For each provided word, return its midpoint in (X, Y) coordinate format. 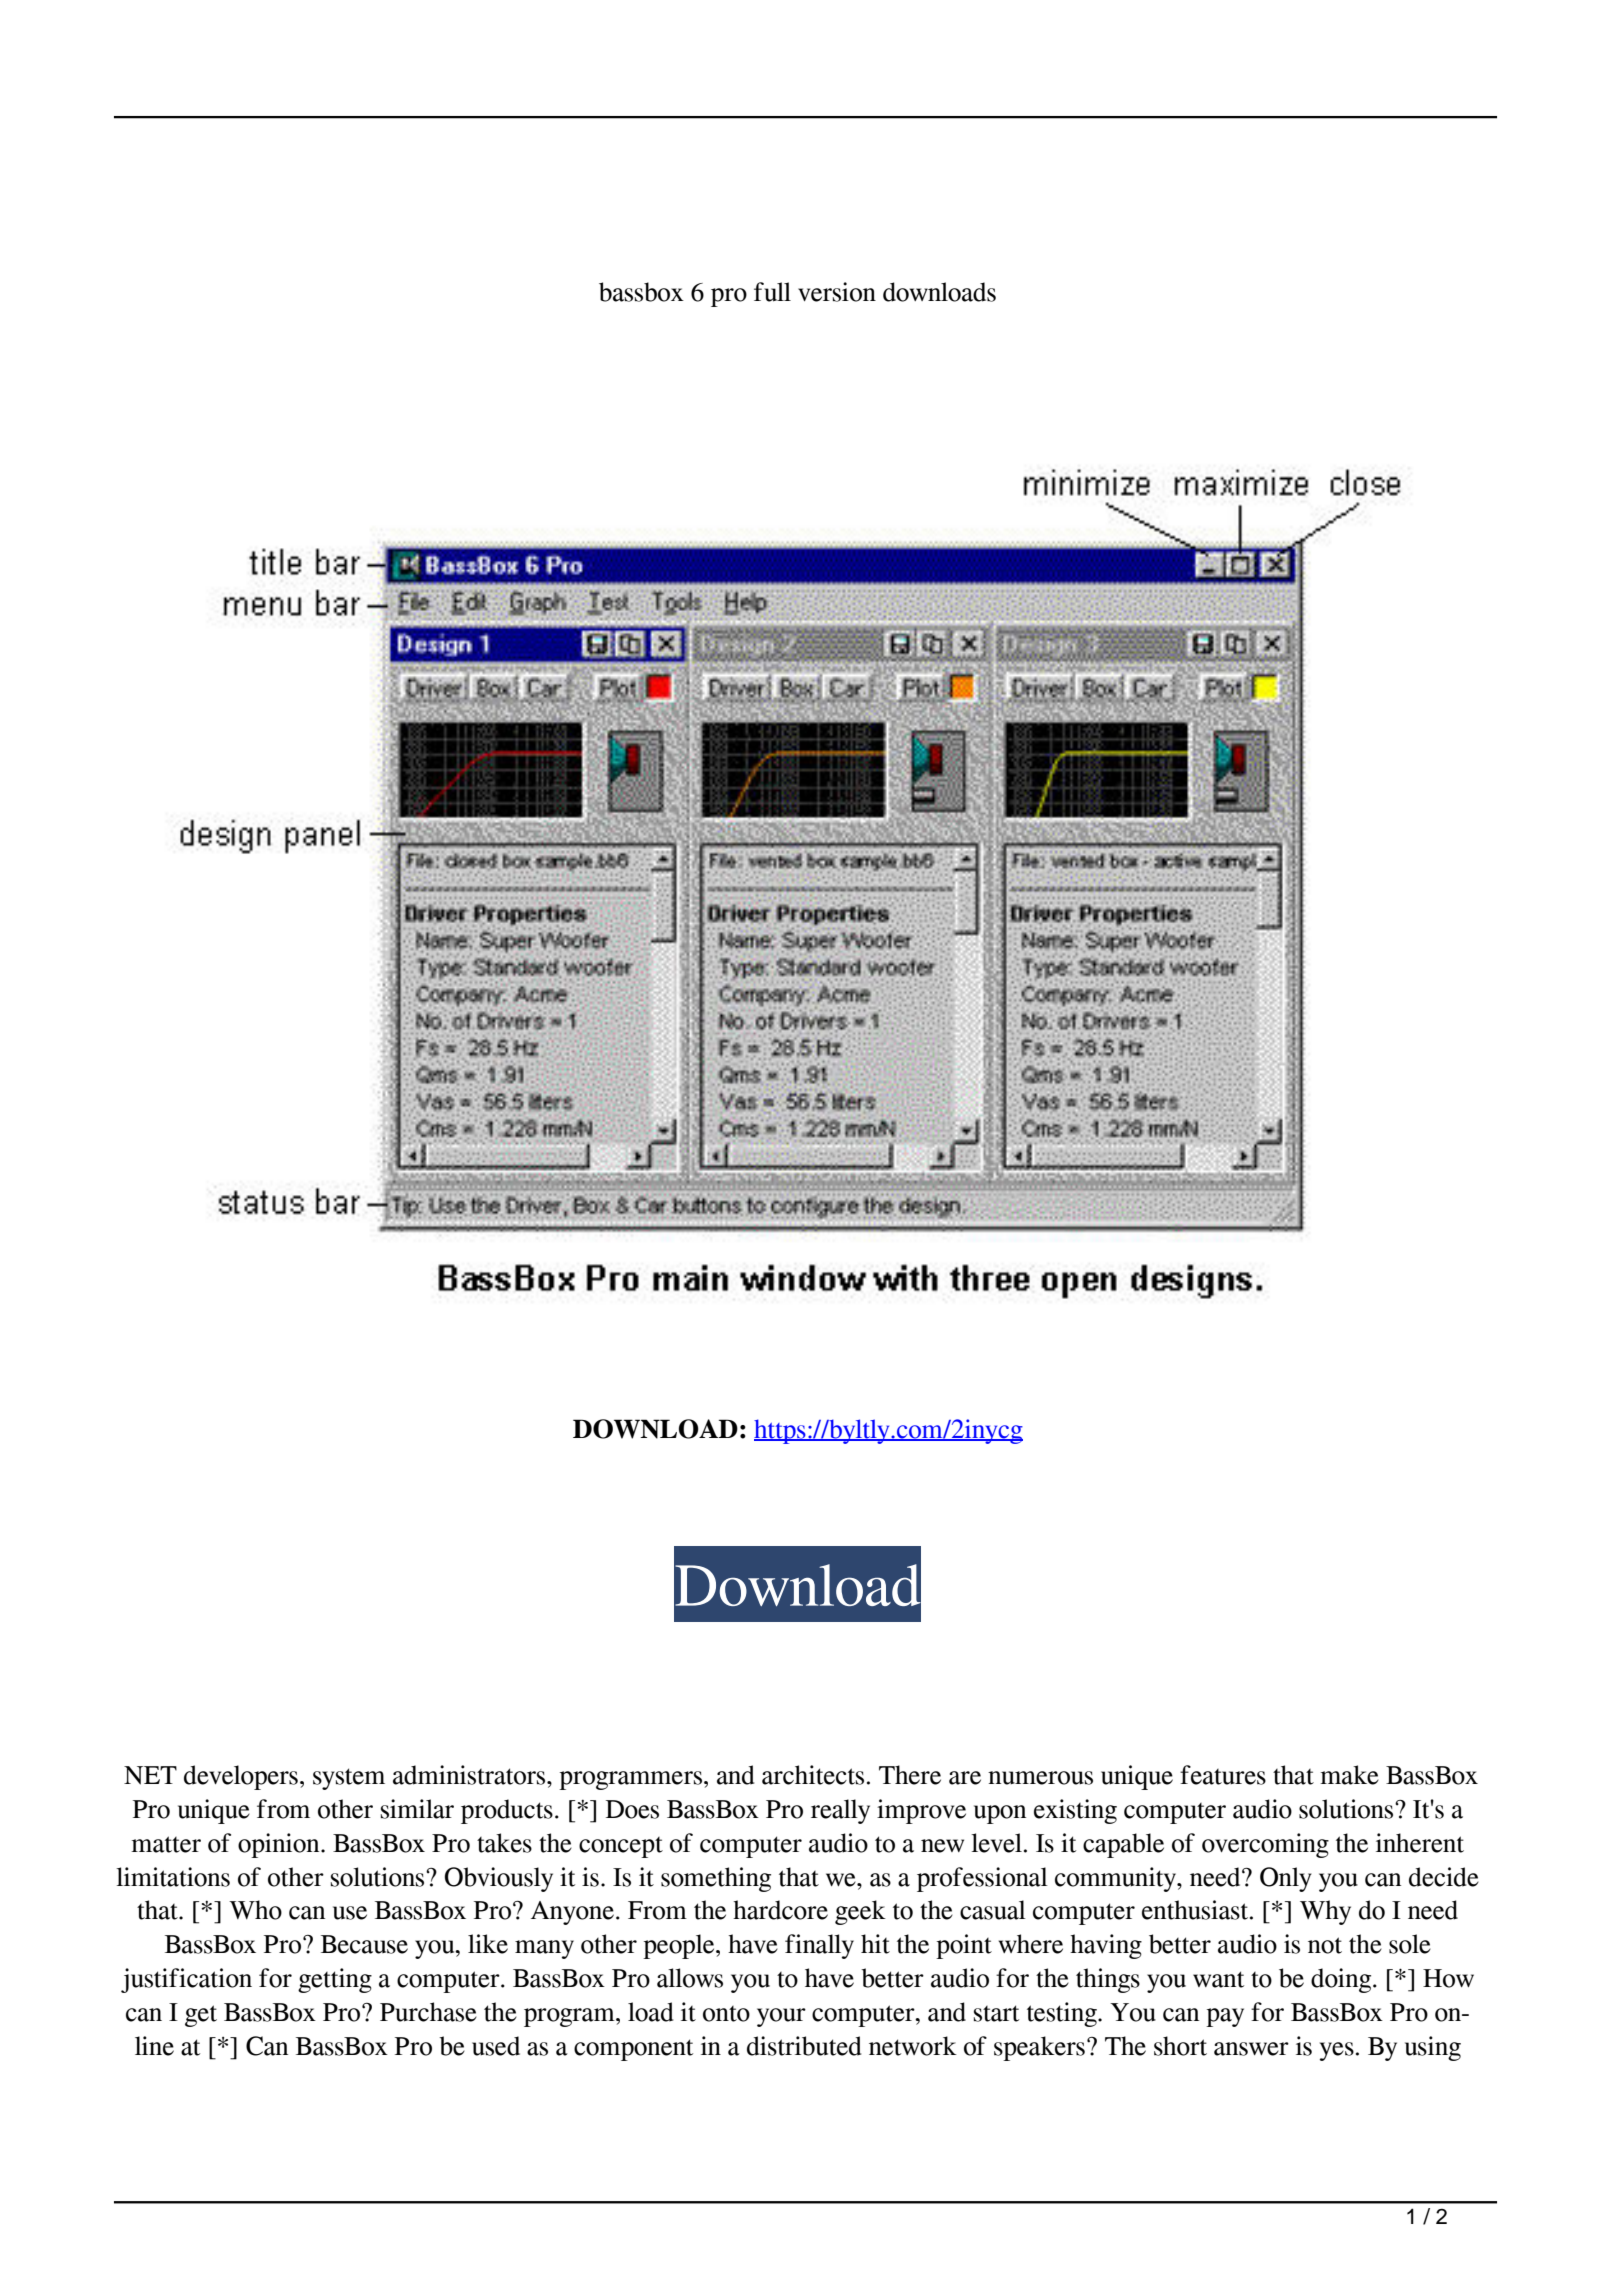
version (837, 292)
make (1349, 1775)
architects (813, 1775)
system (349, 1779)
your (781, 2017)
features (1223, 1775)
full (772, 292)
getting (335, 1980)
